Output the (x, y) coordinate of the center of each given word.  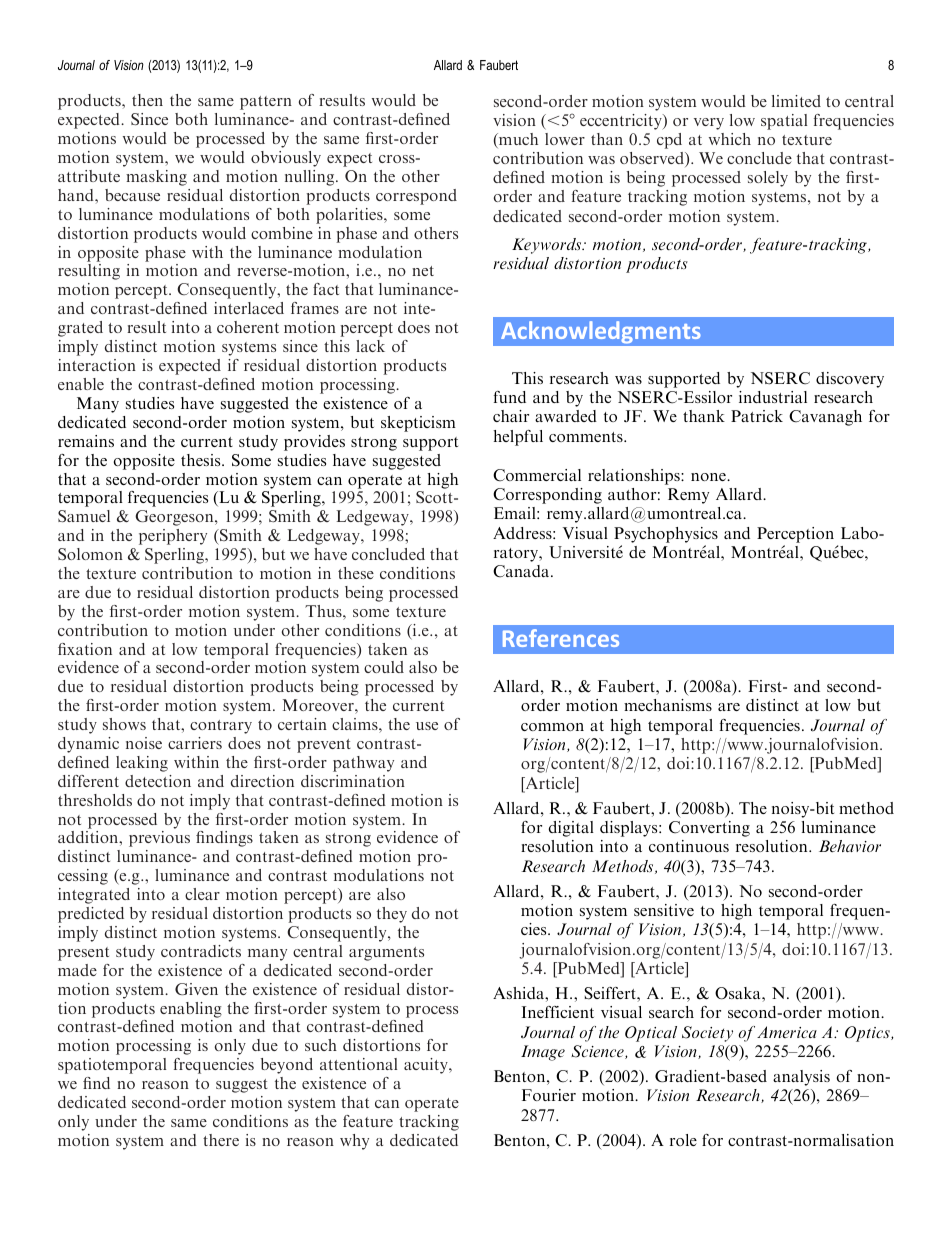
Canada (522, 571)
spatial (784, 122)
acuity (427, 1066)
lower (565, 139)
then (147, 100)
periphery (173, 537)
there (221, 1140)
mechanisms (668, 705)
